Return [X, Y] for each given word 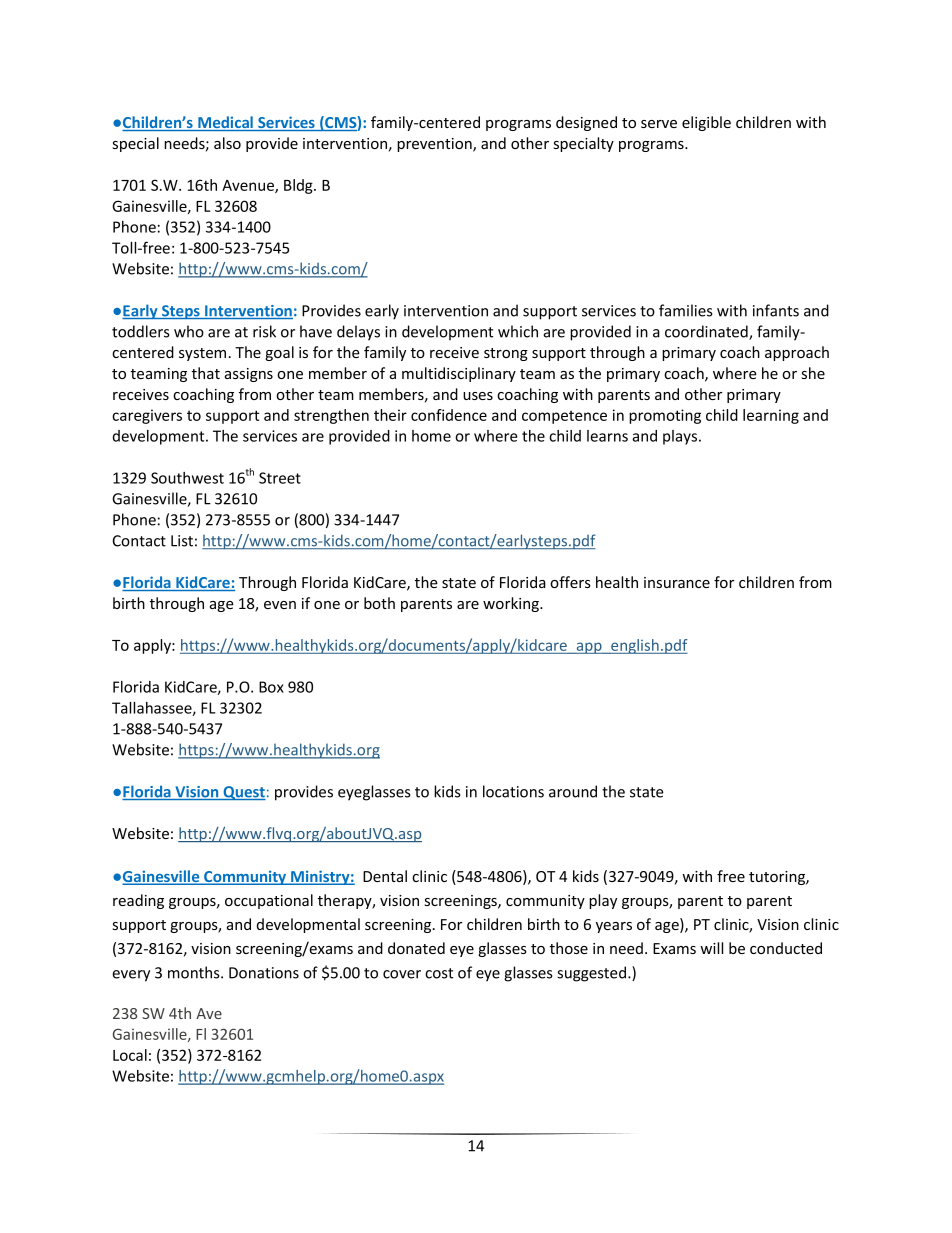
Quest [243, 793]
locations [513, 791]
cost [439, 973]
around [573, 791]
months [195, 972]
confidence [449, 415]
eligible [706, 123]
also [227, 143]
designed [586, 123]
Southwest [187, 478]
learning [771, 416]
